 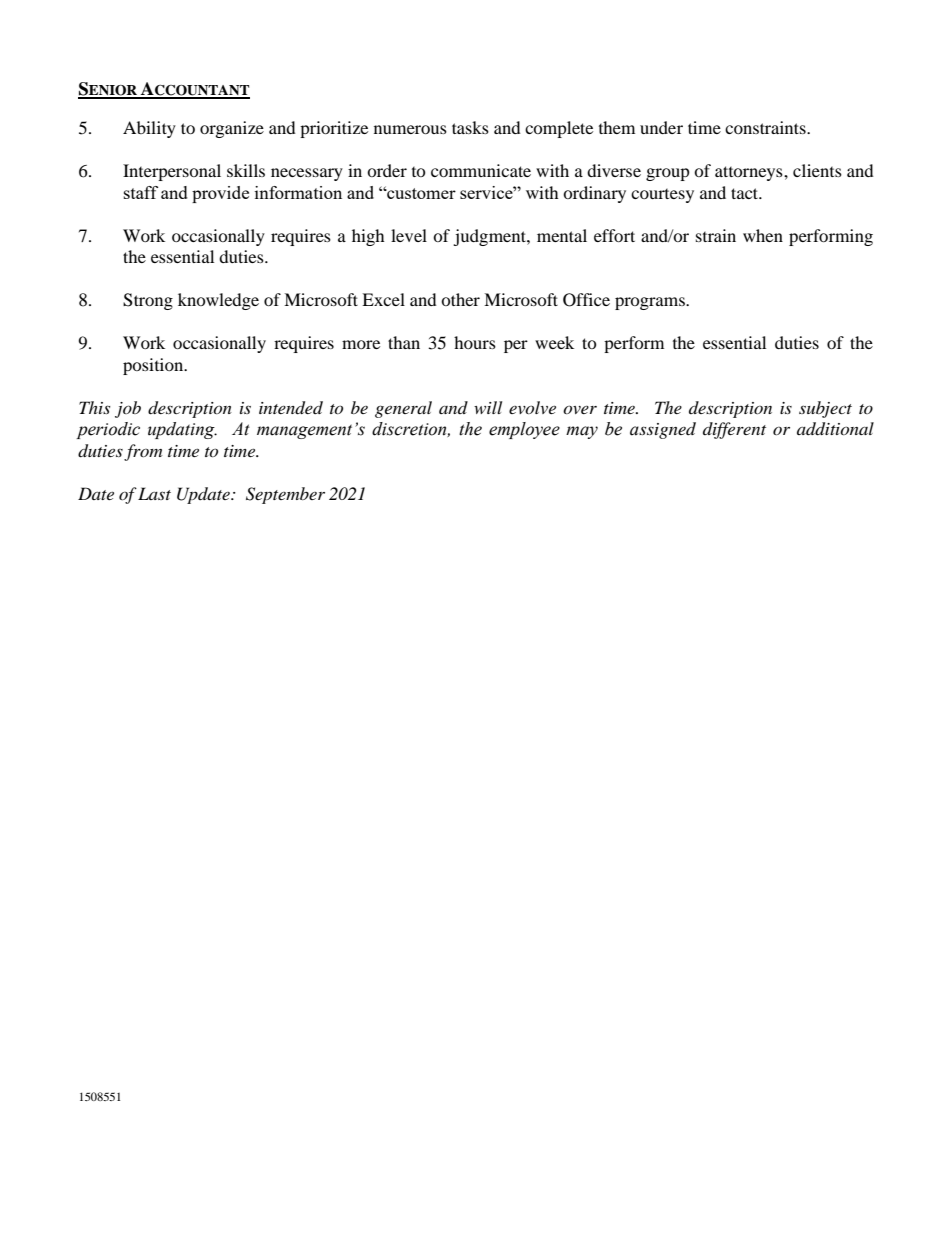 I want to click on other, so click(x=460, y=299).
